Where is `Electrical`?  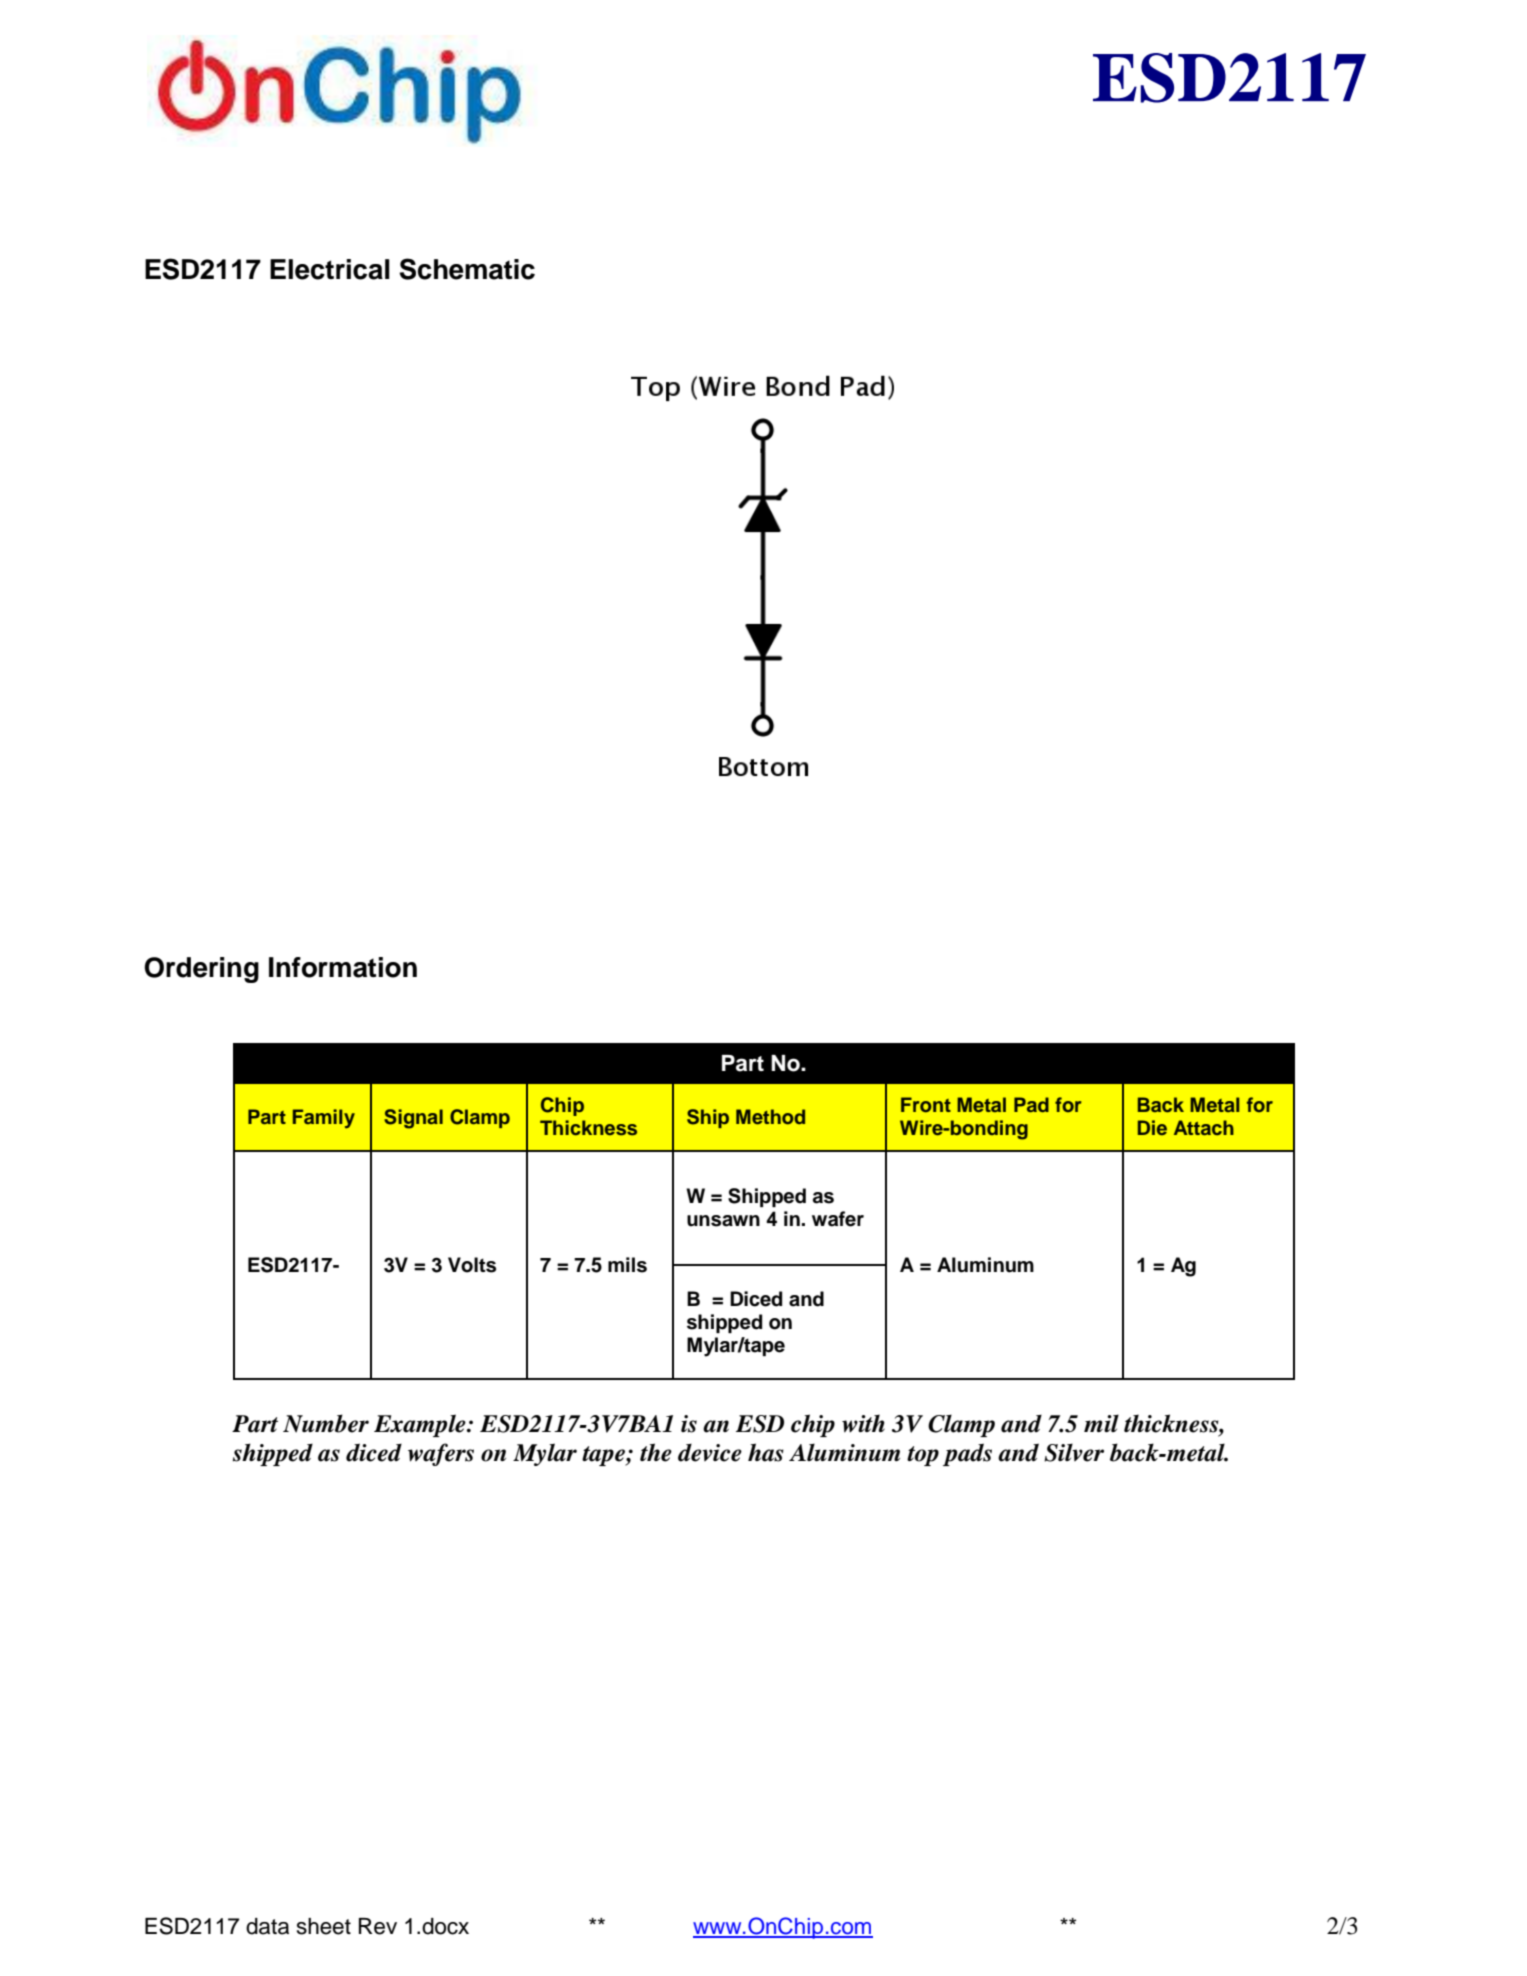
Electrical is located at coordinates (330, 269).
